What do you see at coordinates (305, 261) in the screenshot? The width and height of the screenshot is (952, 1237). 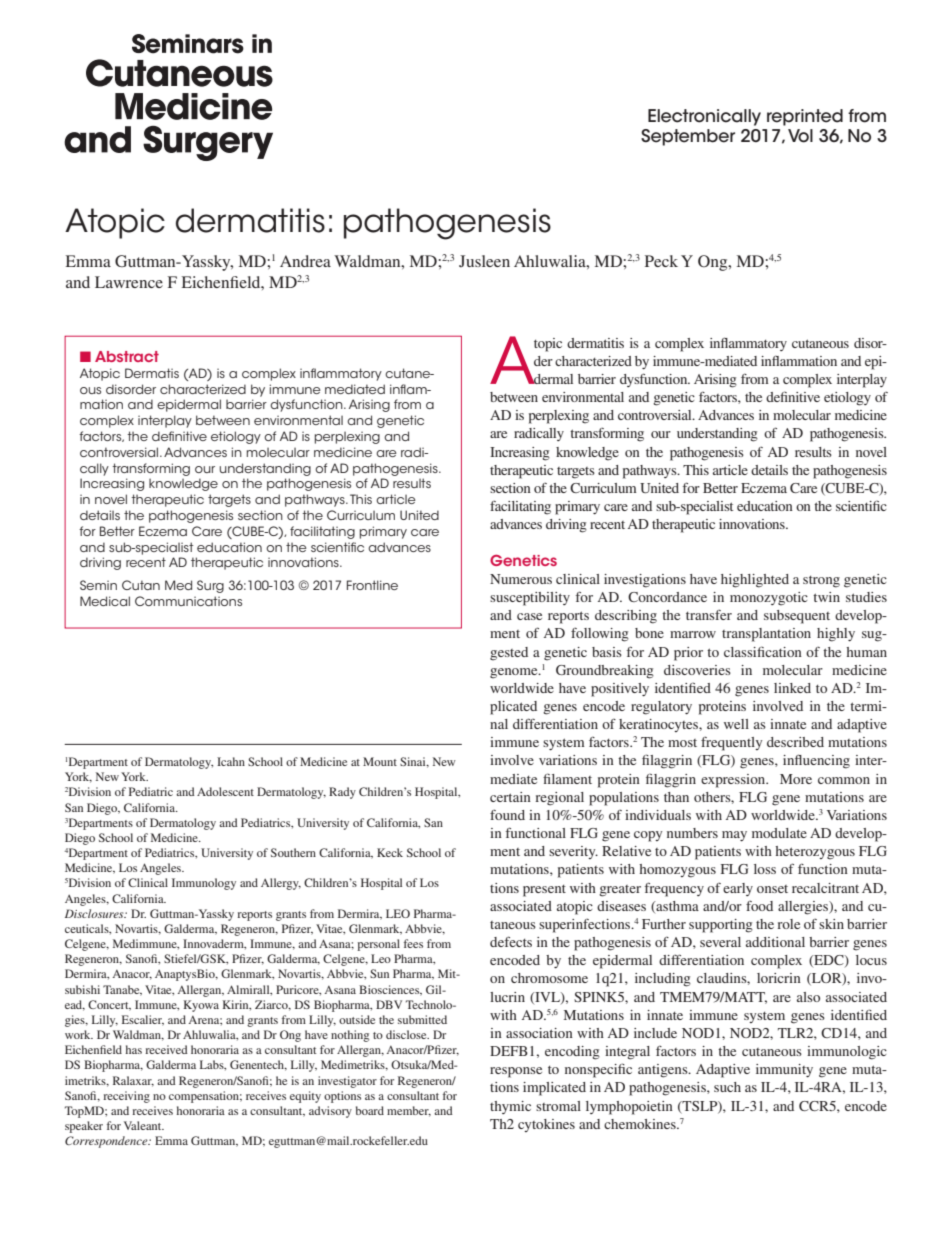 I see `Andrea` at bounding box center [305, 261].
